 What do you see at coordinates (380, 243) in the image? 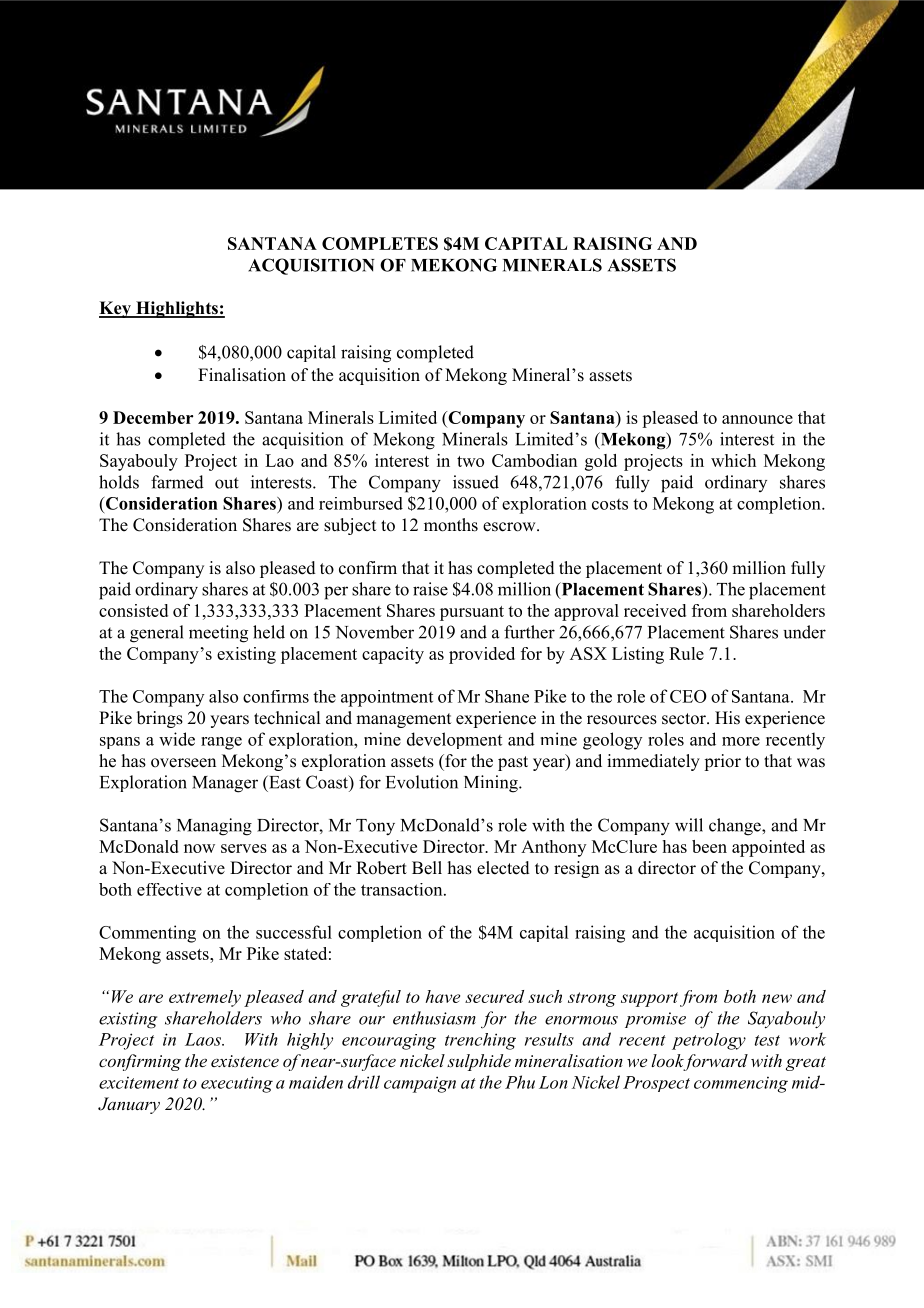
I see `COMPLETES` at bounding box center [380, 243].
